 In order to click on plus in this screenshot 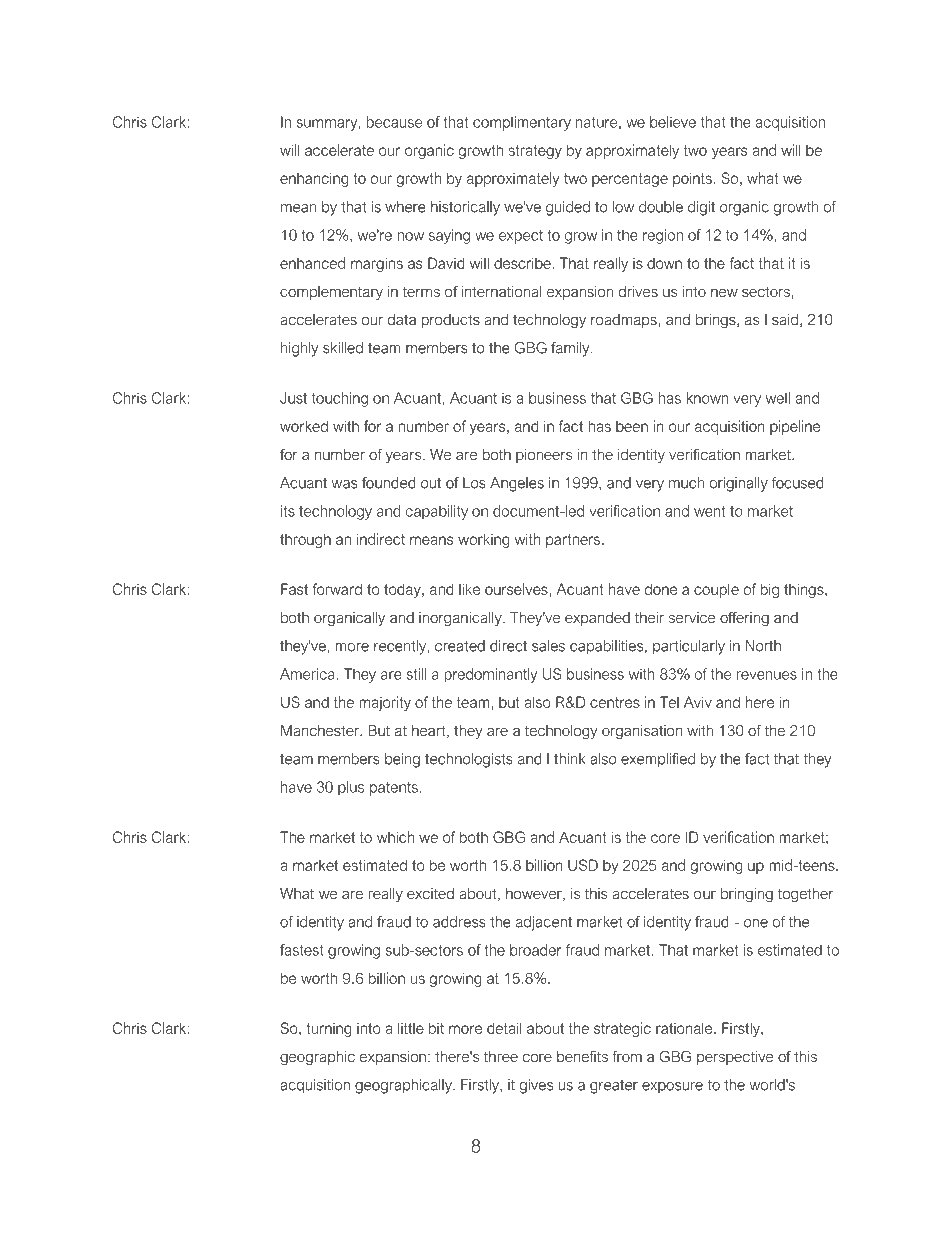, I will do `click(351, 788)`.
